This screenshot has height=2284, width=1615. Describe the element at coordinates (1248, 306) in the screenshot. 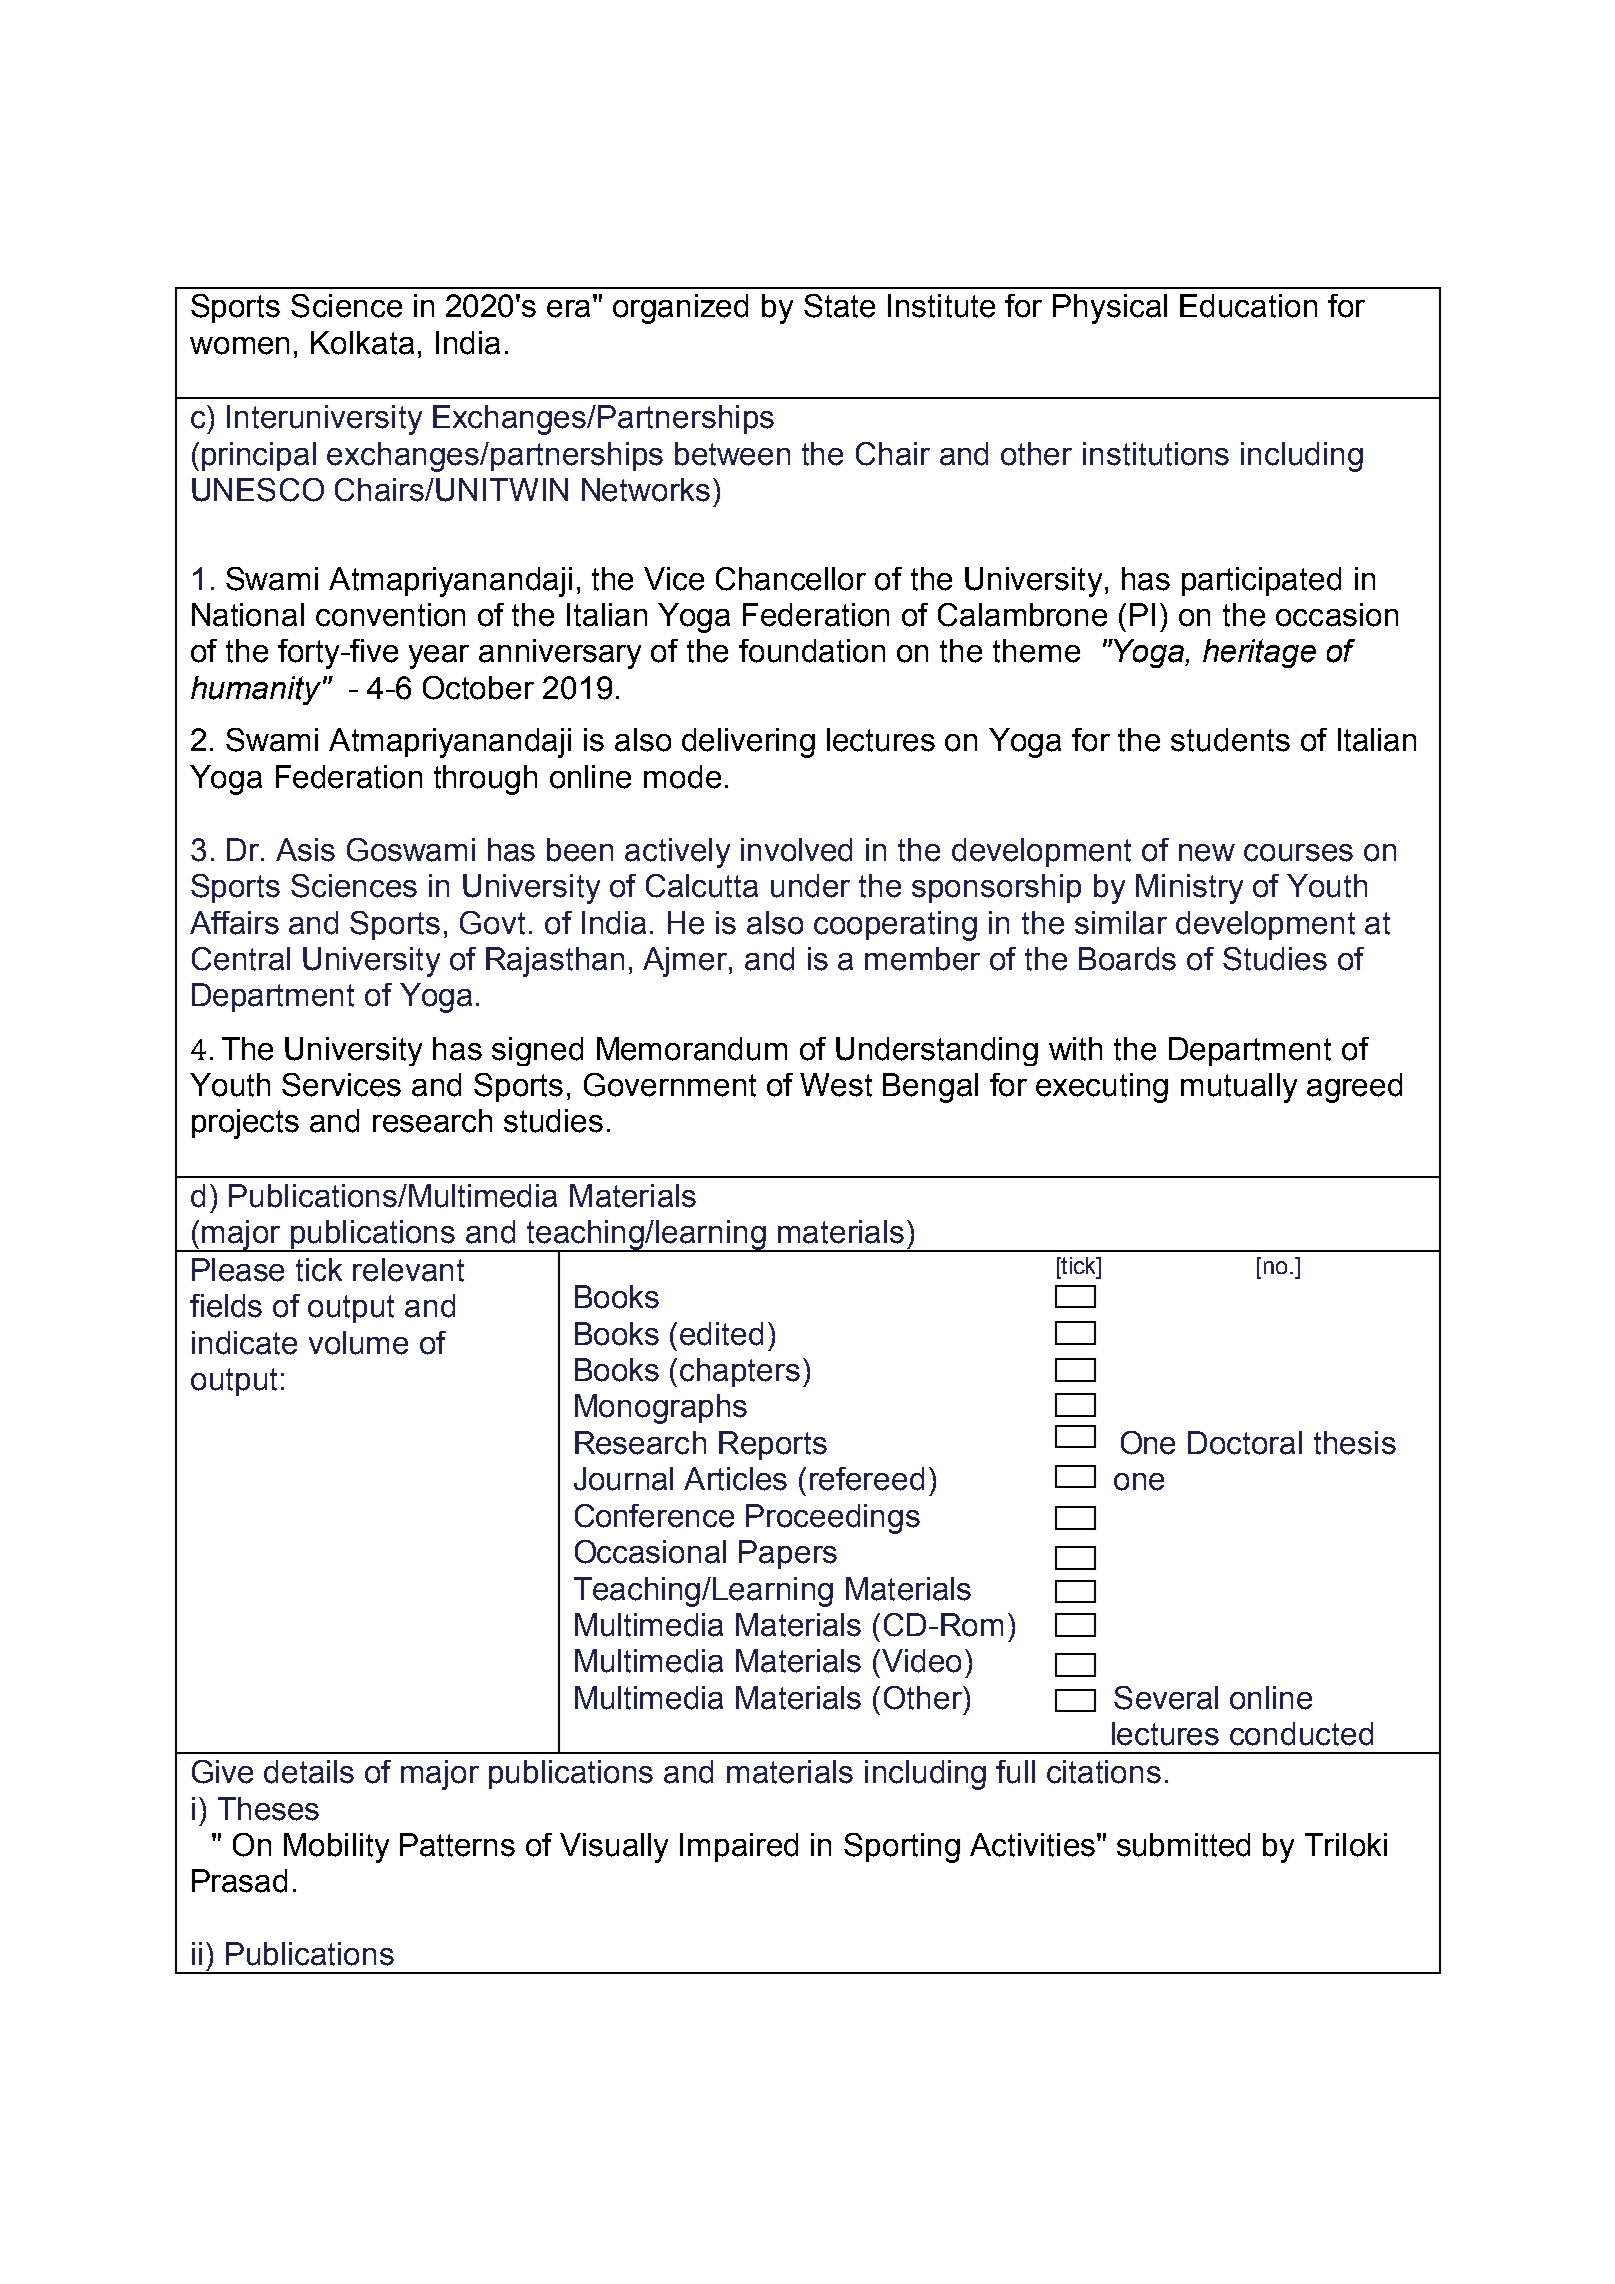

I see `Education` at that location.
